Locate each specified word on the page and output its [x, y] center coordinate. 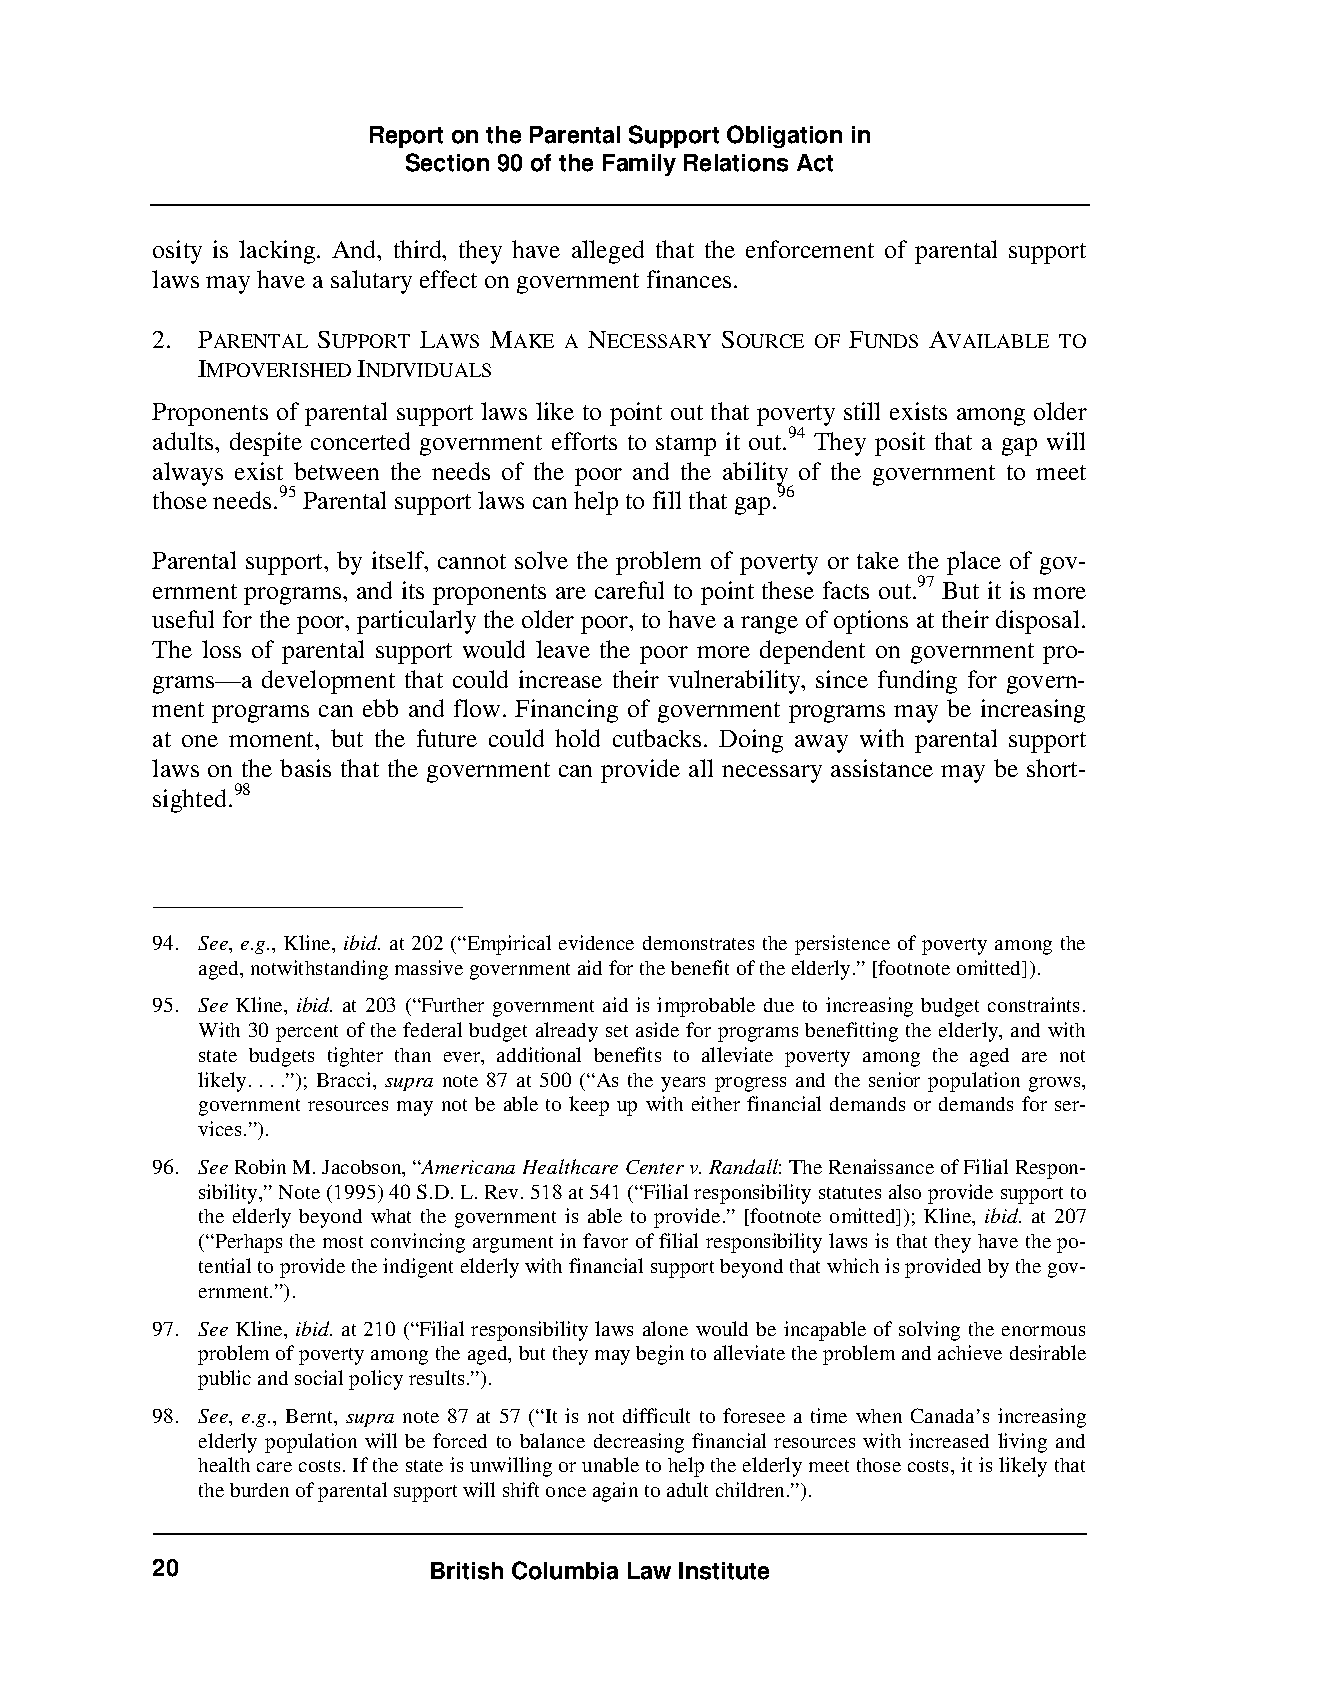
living [1022, 1443]
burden [259, 1490]
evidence [596, 942]
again [615, 1492]
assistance [882, 768]
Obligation [784, 136]
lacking [278, 252]
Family [639, 165]
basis [305, 768]
